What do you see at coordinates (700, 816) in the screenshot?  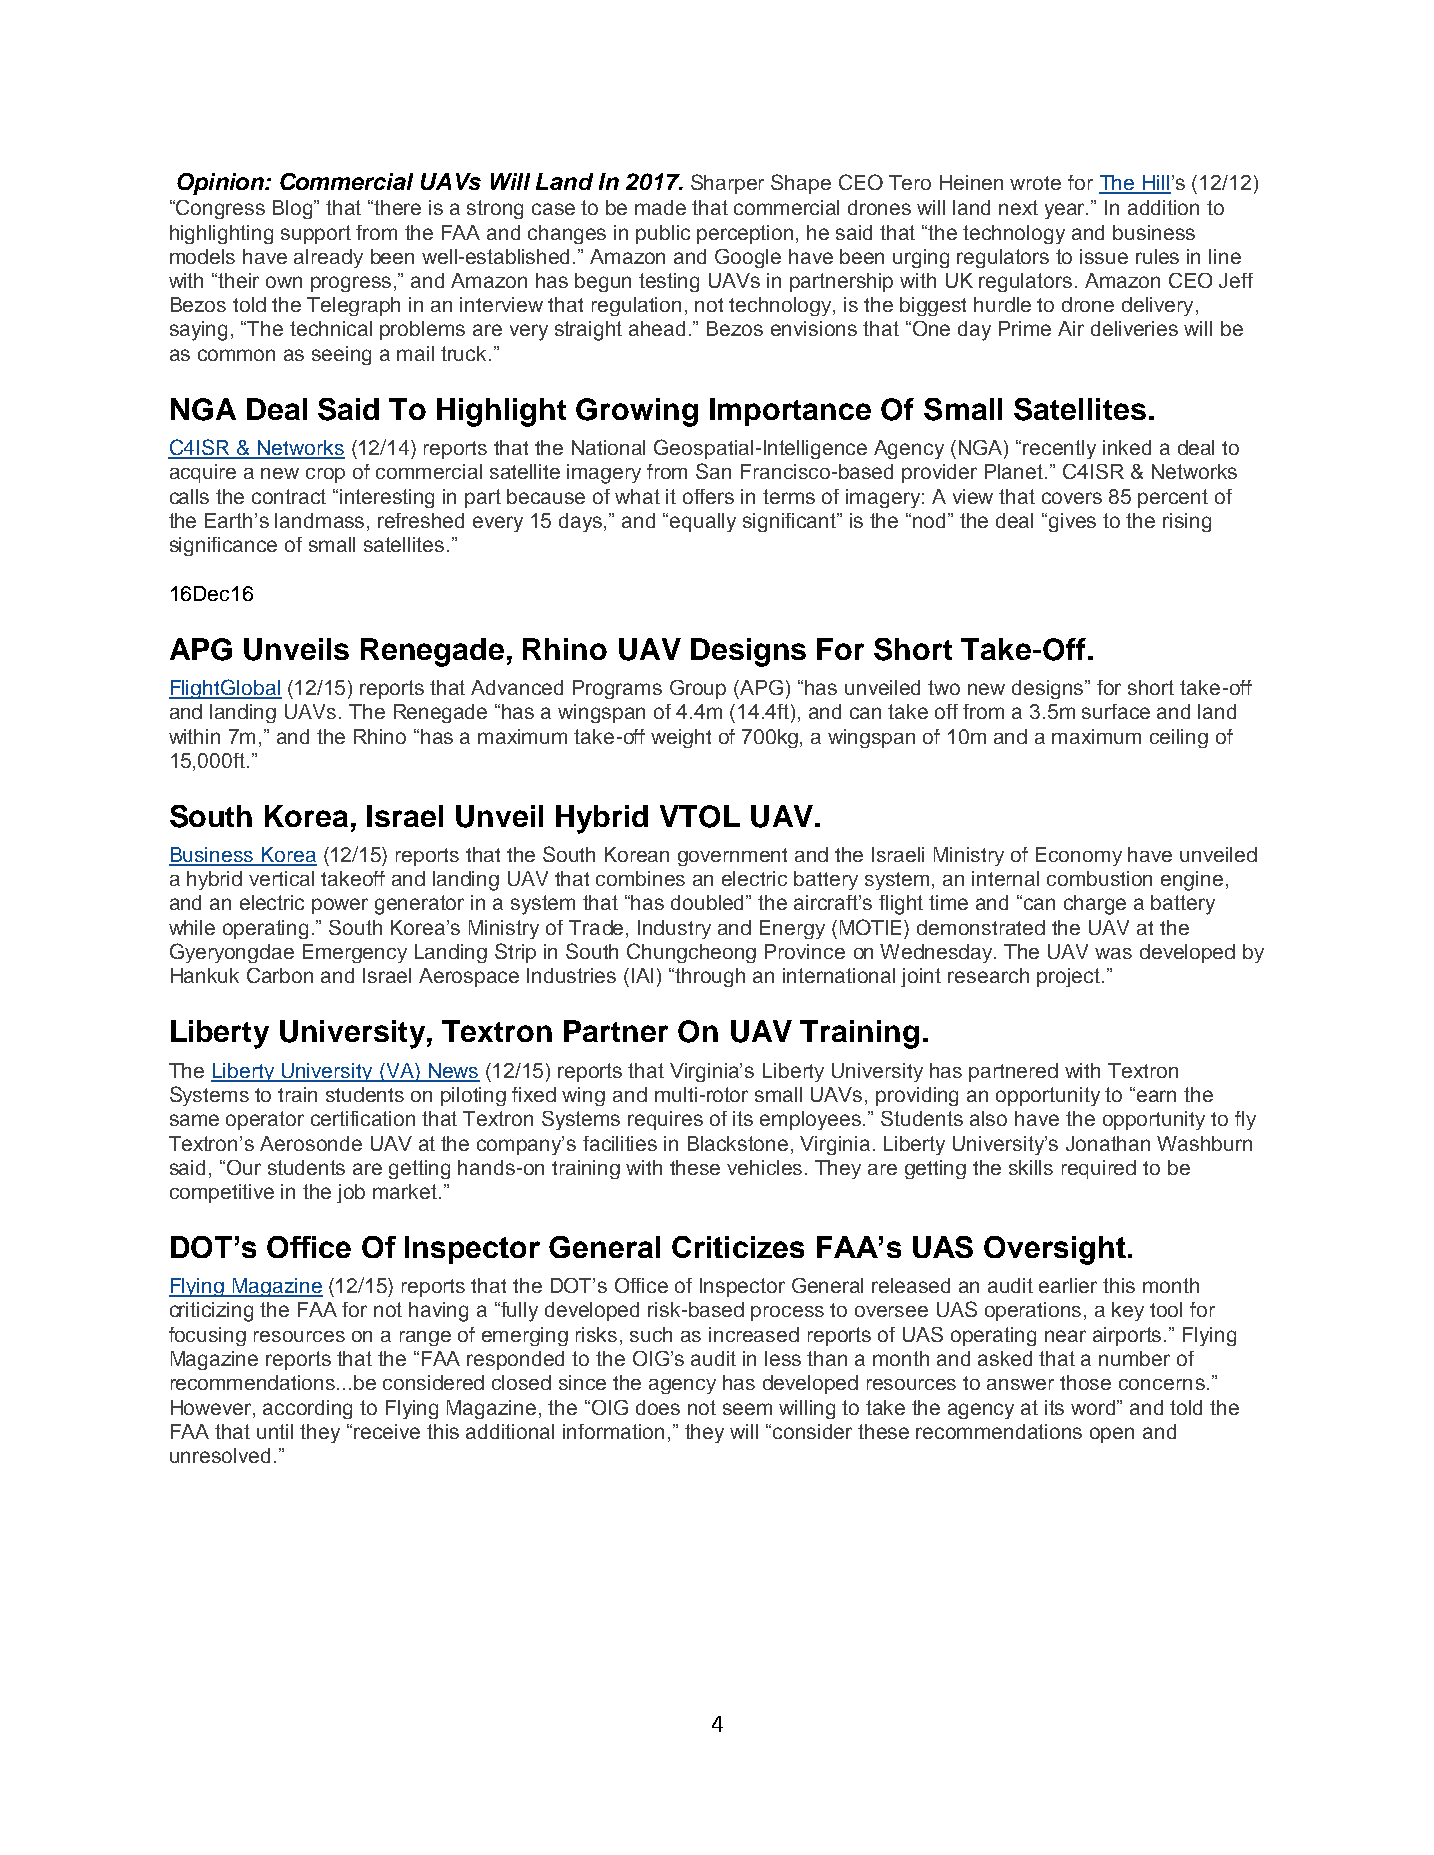 I see `VTOL` at bounding box center [700, 816].
